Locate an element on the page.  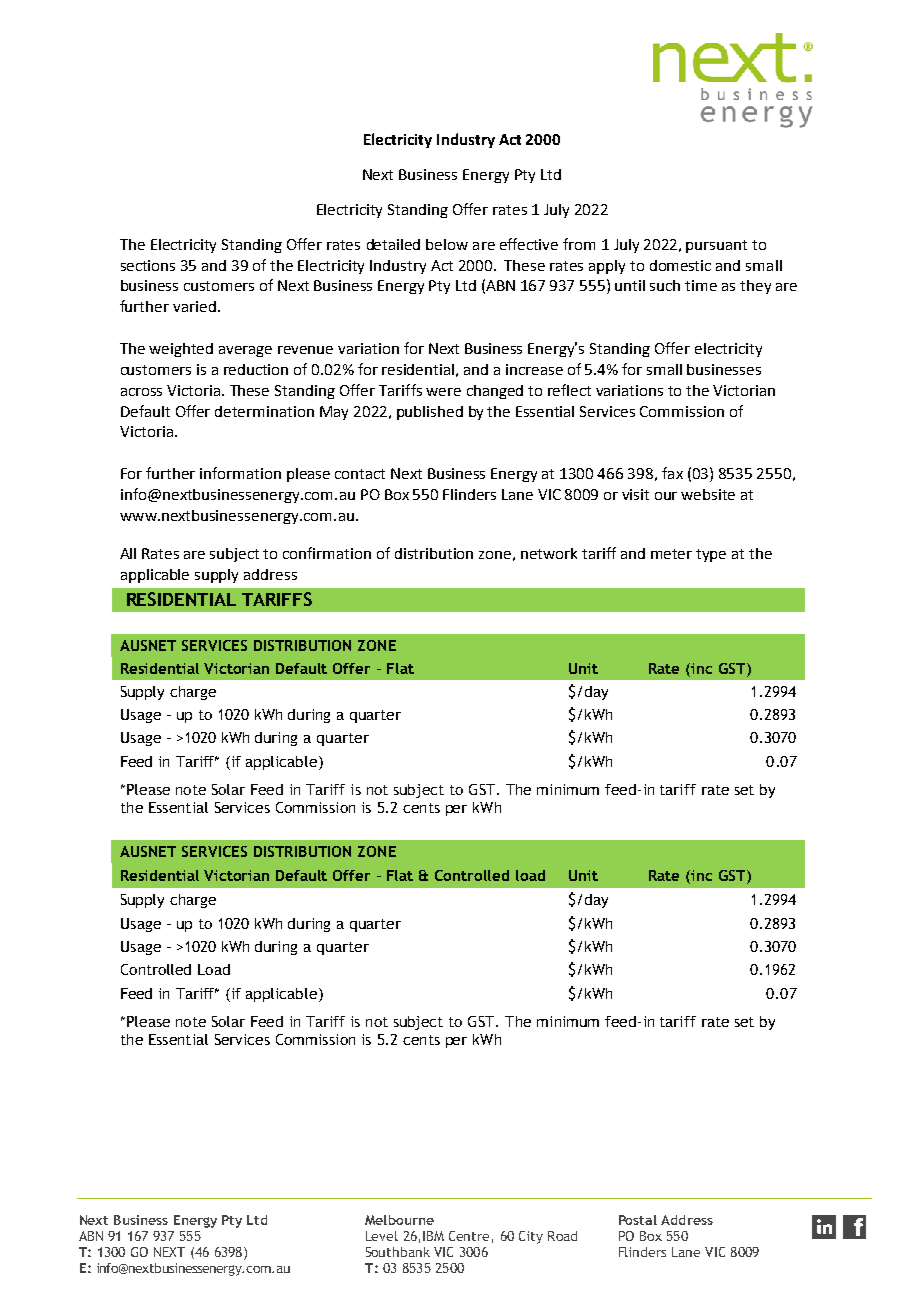
Centre is located at coordinates (469, 1236).
